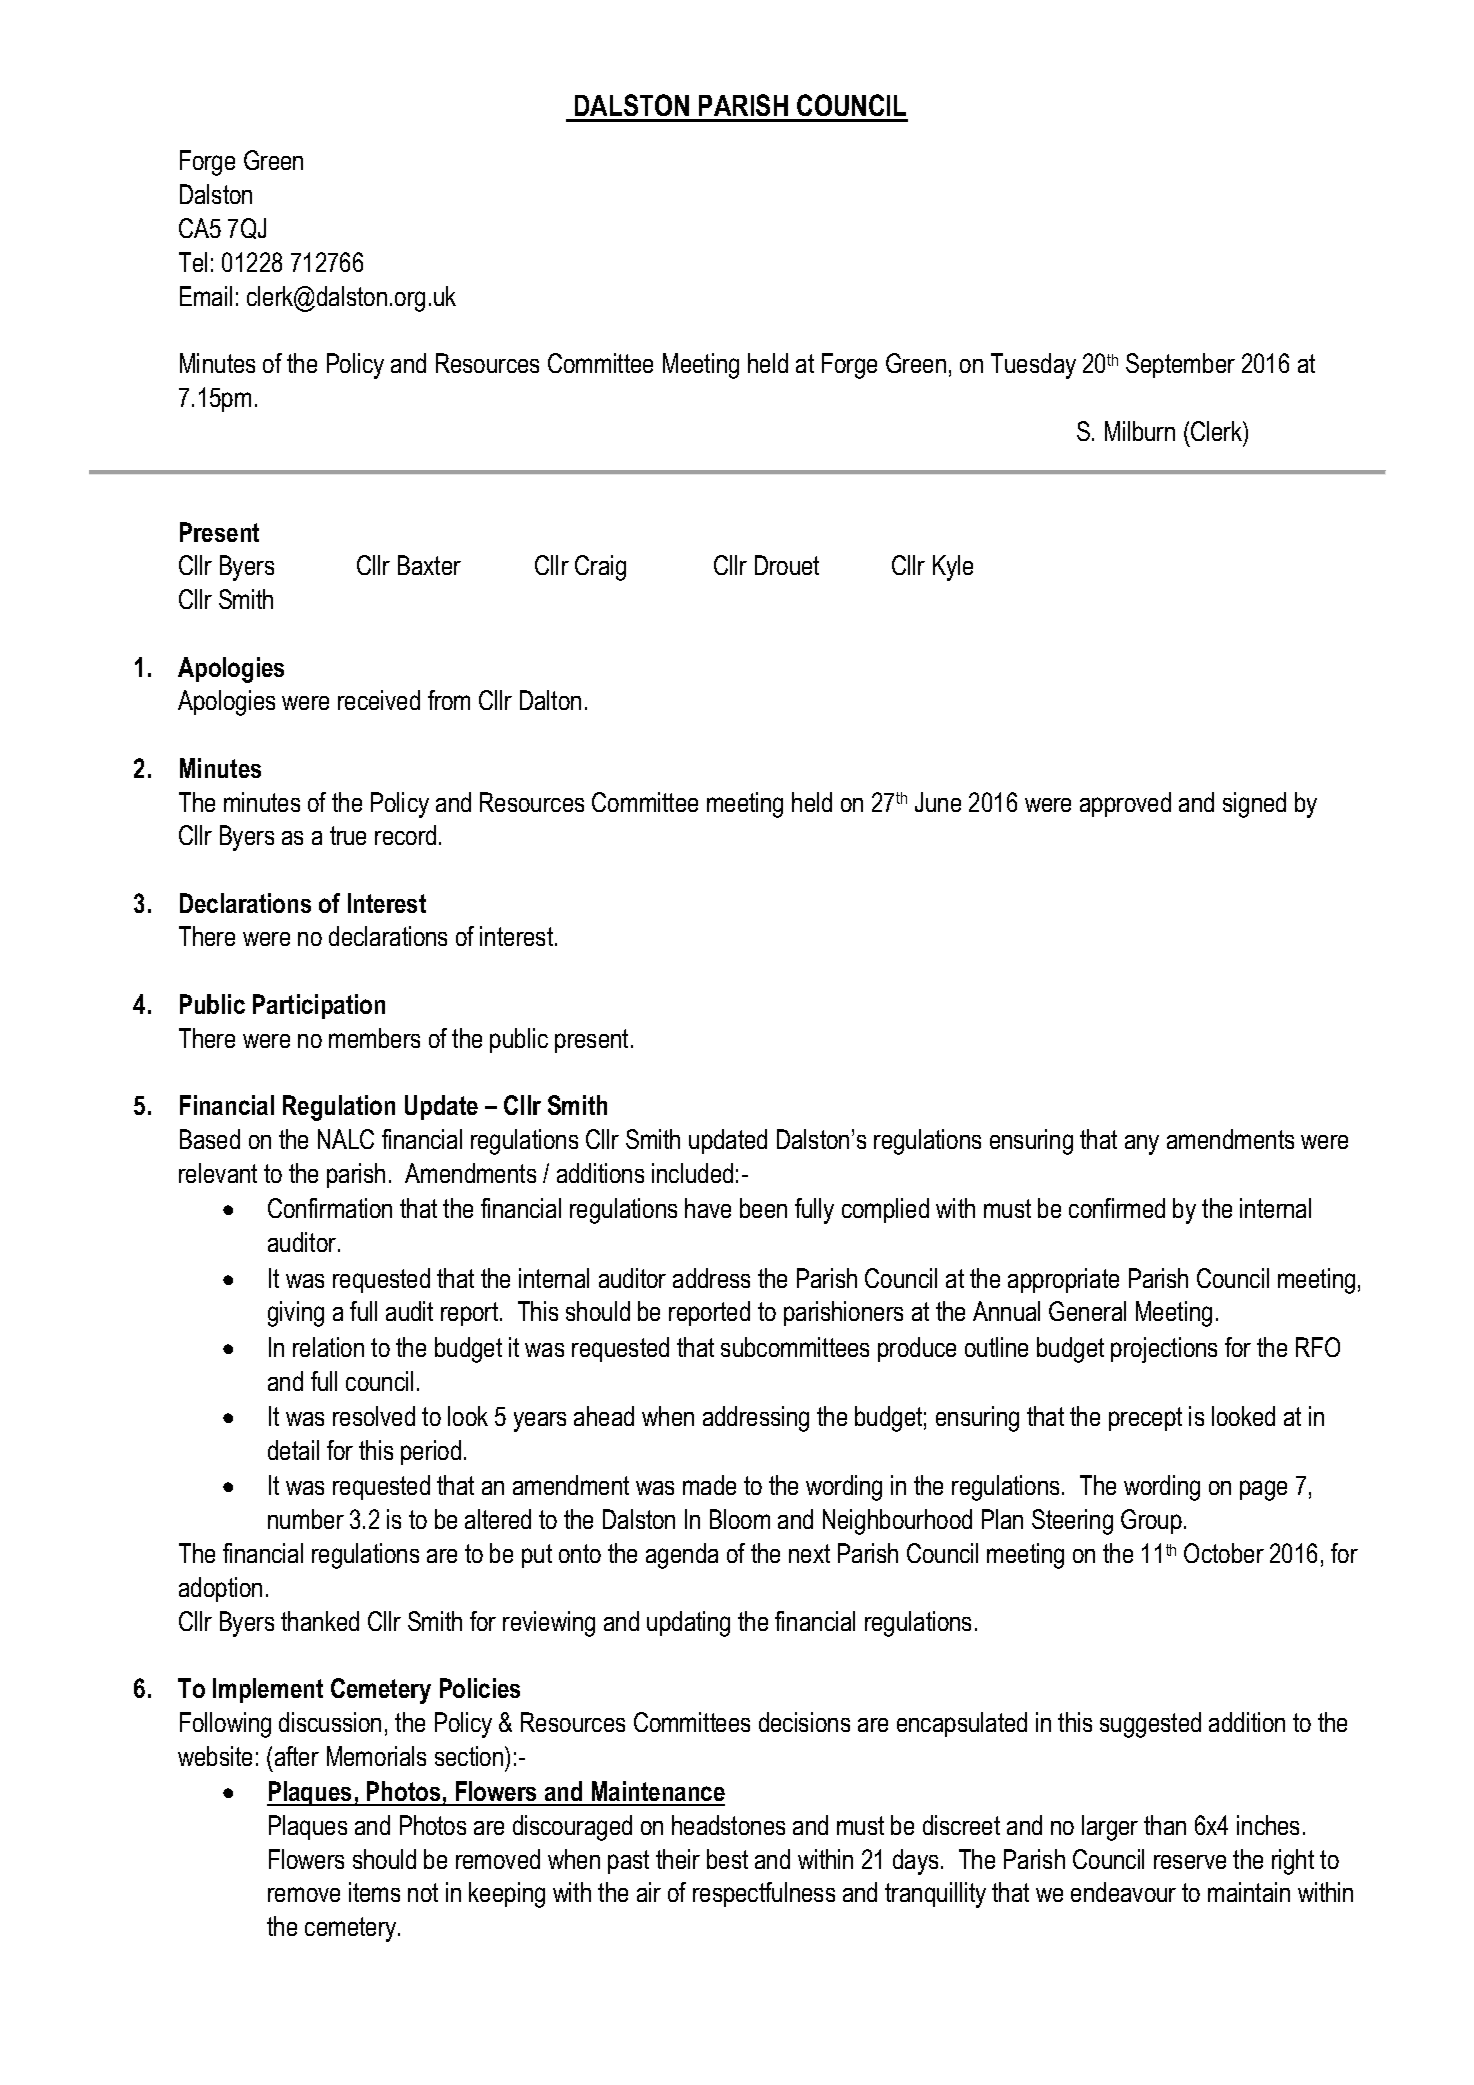 This document has width=1474, height=2085. I want to click on Email, so click(206, 296).
